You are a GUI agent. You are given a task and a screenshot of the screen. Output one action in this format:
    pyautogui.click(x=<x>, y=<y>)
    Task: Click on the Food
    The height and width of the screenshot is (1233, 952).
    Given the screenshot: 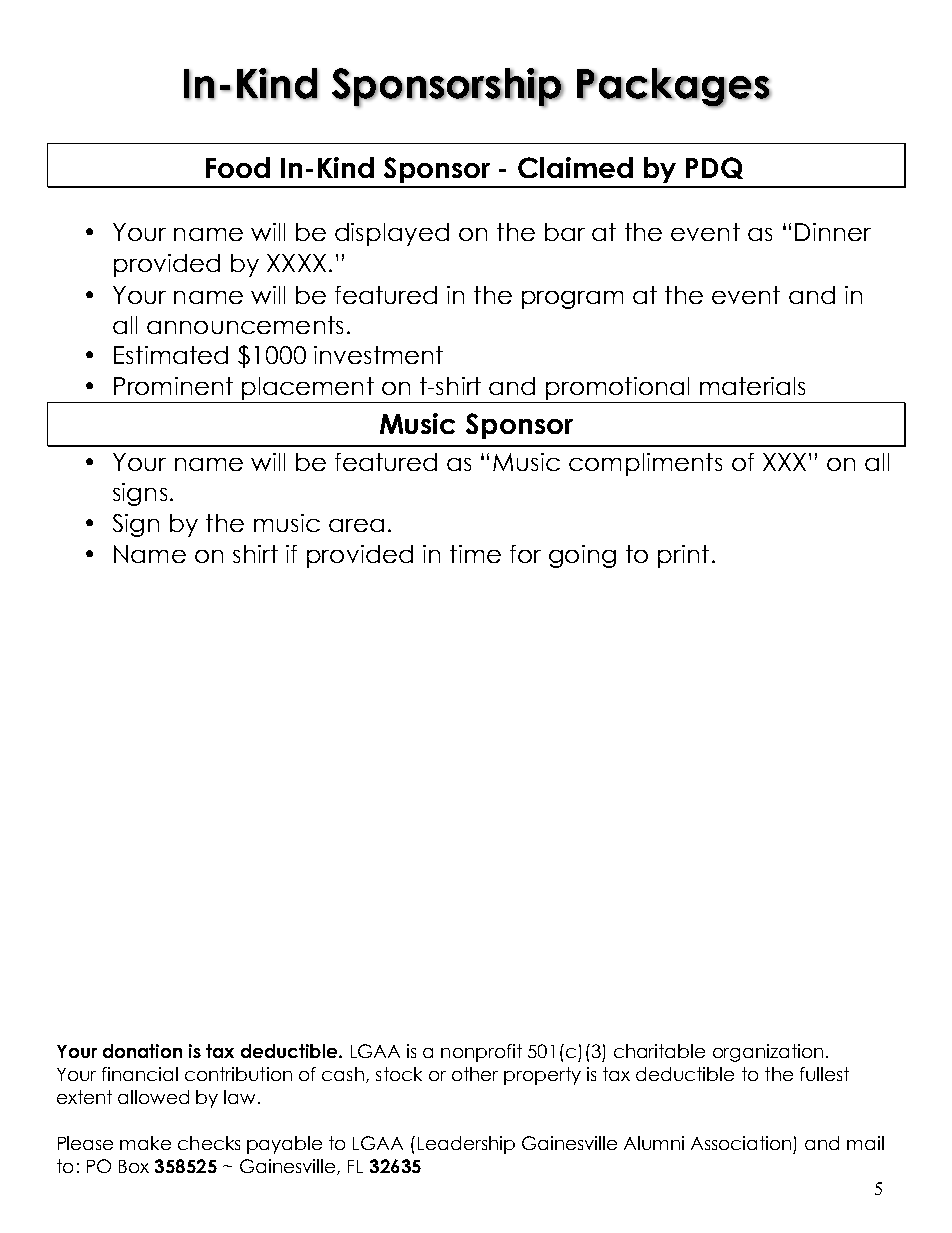 What is the action you would take?
    pyautogui.click(x=238, y=167)
